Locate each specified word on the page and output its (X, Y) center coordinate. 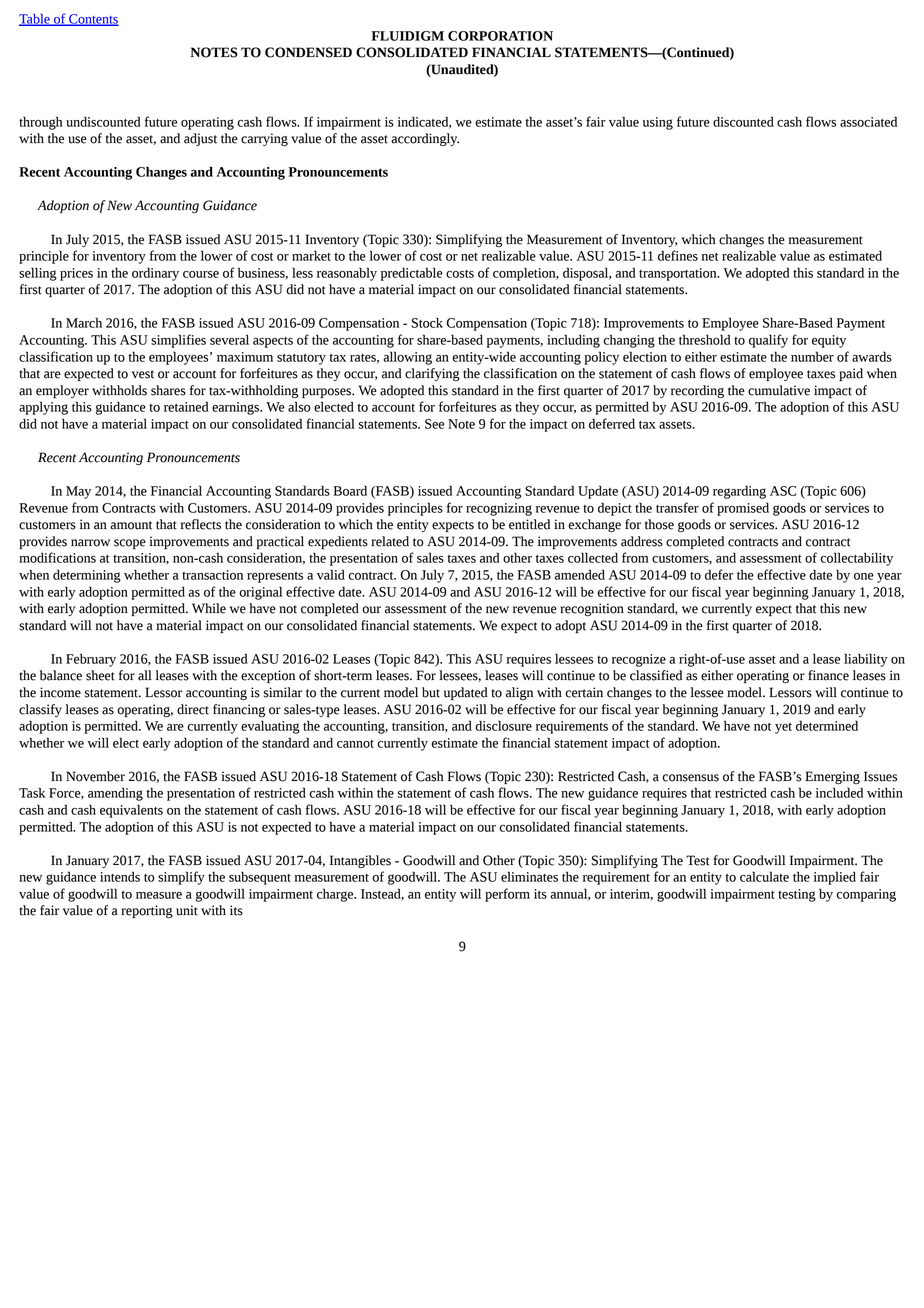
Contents (93, 20)
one (864, 576)
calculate (764, 876)
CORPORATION (500, 36)
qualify (768, 341)
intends (120, 876)
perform (507, 895)
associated (868, 121)
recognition (592, 609)
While (209, 608)
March (84, 322)
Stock (427, 322)
